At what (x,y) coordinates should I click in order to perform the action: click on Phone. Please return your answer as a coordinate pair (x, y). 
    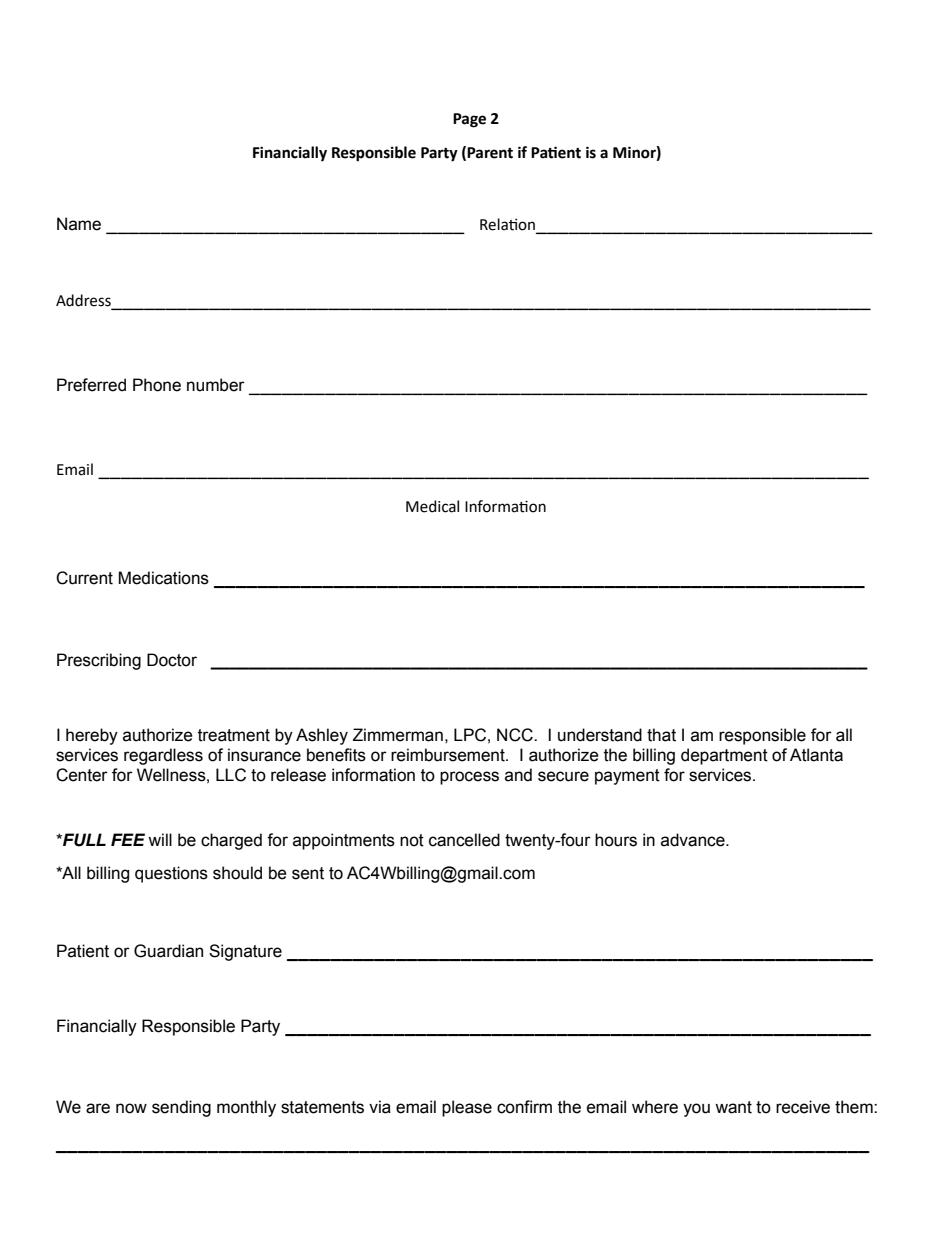
    Looking at the image, I should click on (157, 385).
